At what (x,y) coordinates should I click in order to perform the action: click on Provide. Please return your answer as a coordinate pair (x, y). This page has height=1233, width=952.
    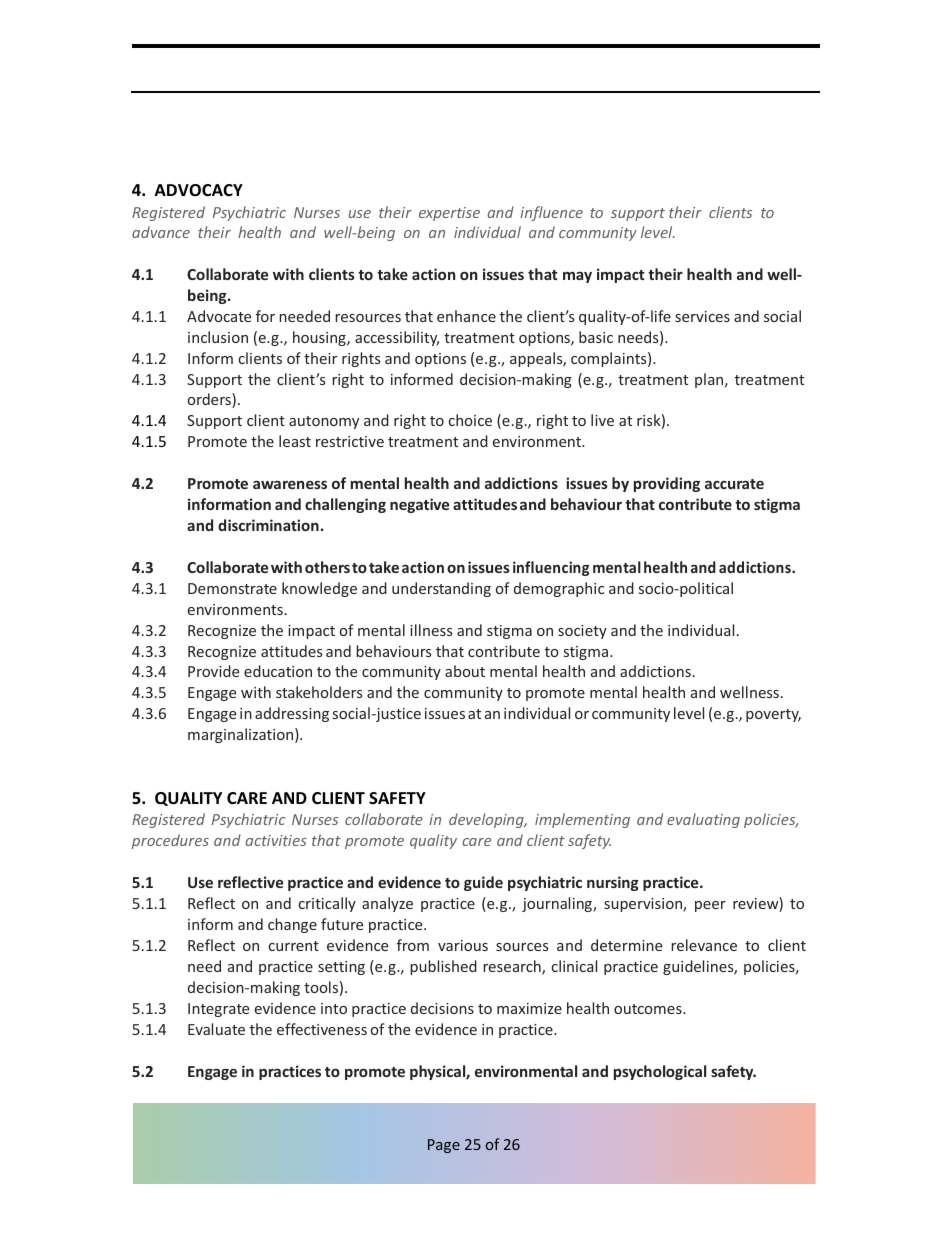
    Looking at the image, I should click on (213, 671).
